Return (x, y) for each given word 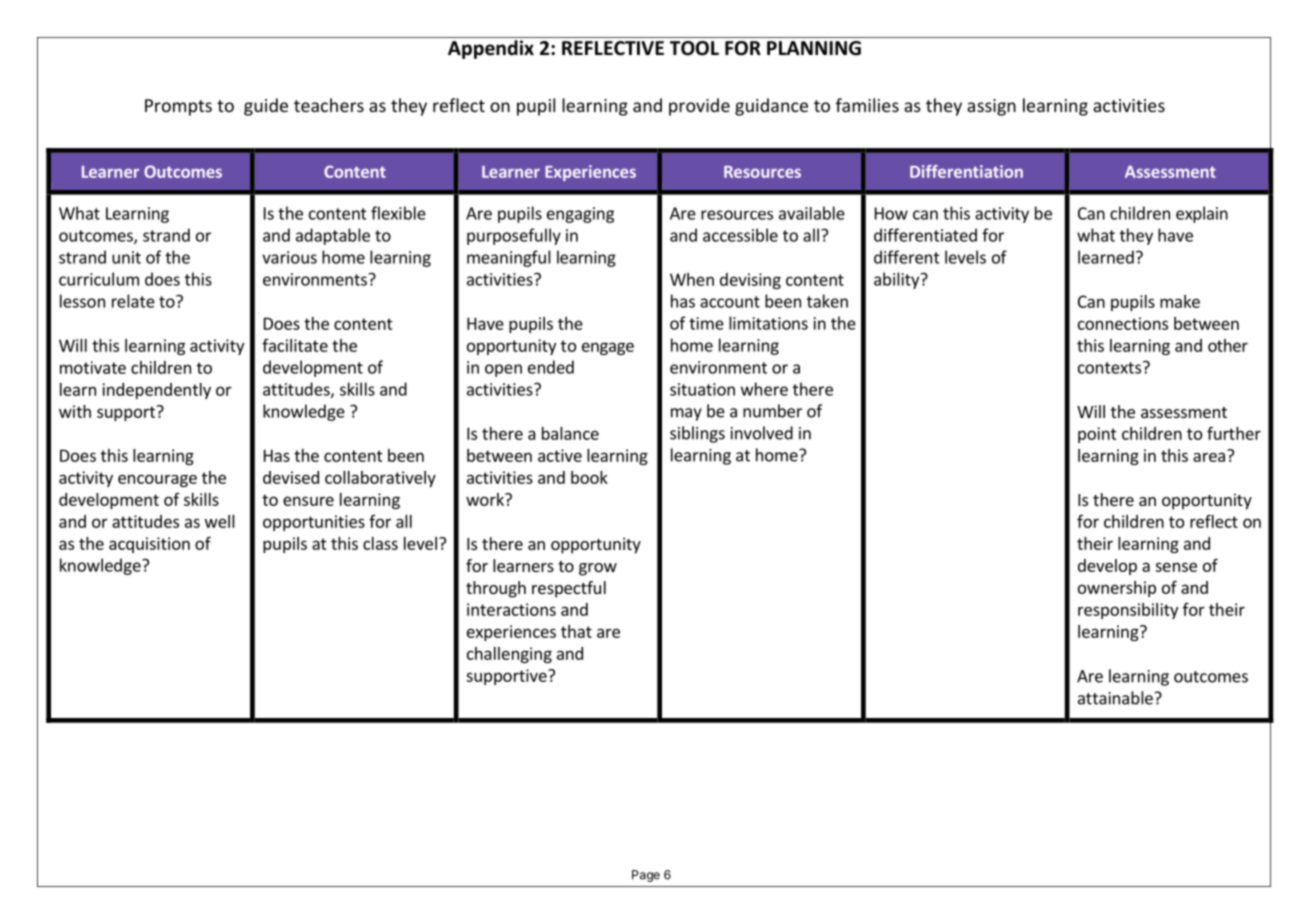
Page (646, 876)
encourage (157, 480)
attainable (1115, 698)
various (289, 257)
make (1180, 301)
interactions (511, 609)
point (1097, 435)
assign (991, 107)
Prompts (178, 107)
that (576, 631)
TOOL (694, 48)
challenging (509, 655)
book (589, 477)
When (692, 279)
